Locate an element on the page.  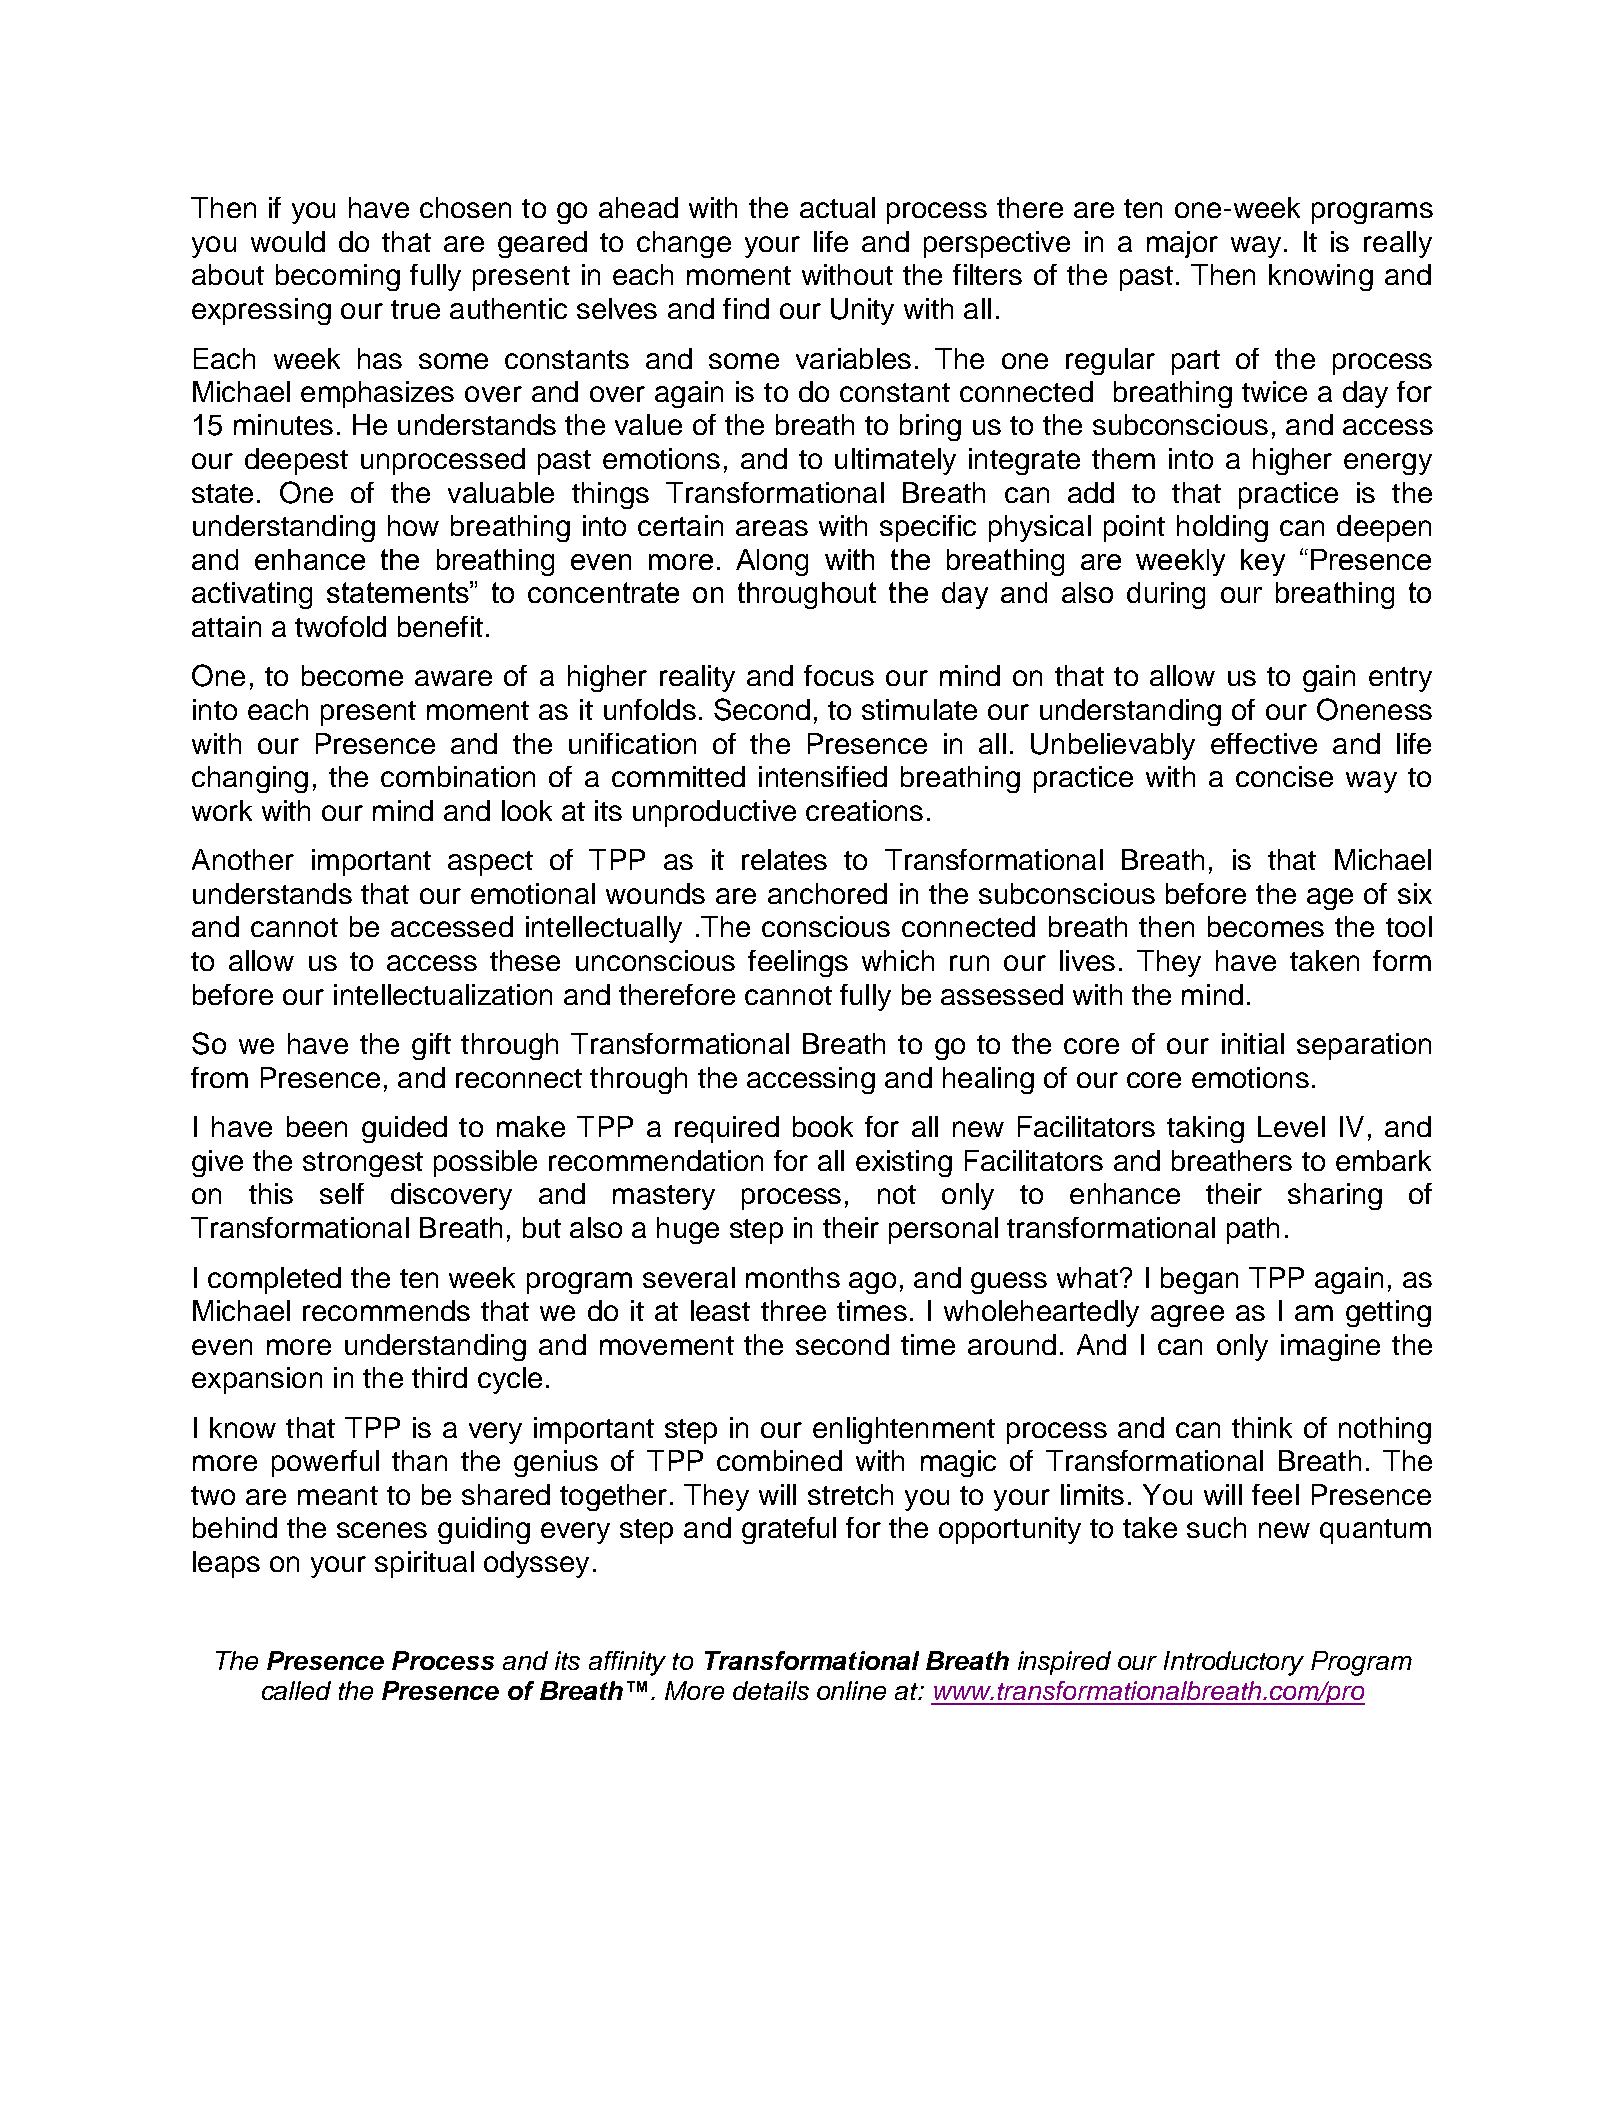
major is located at coordinates (1182, 244).
